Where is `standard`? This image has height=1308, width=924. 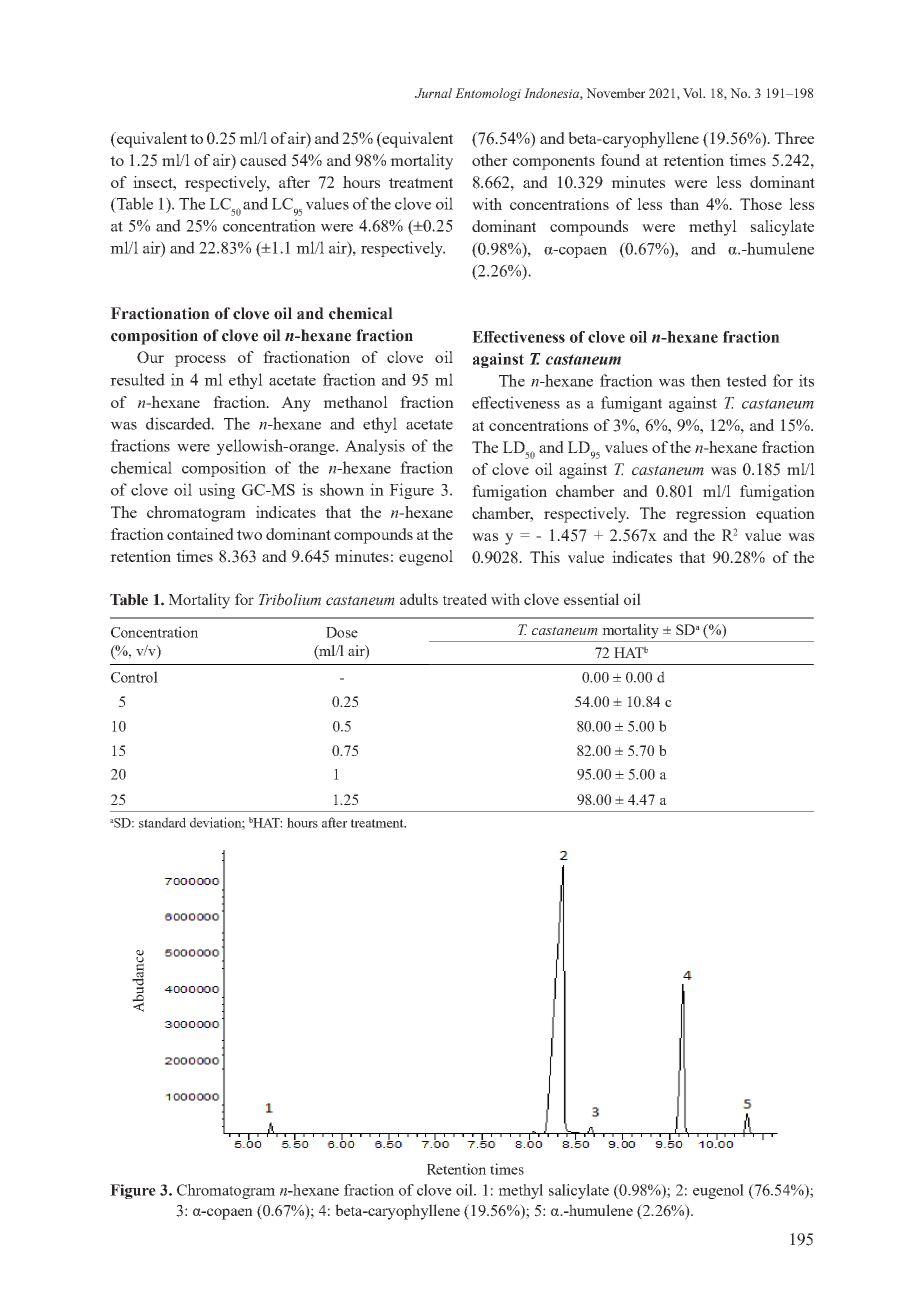 standard is located at coordinates (162, 822).
